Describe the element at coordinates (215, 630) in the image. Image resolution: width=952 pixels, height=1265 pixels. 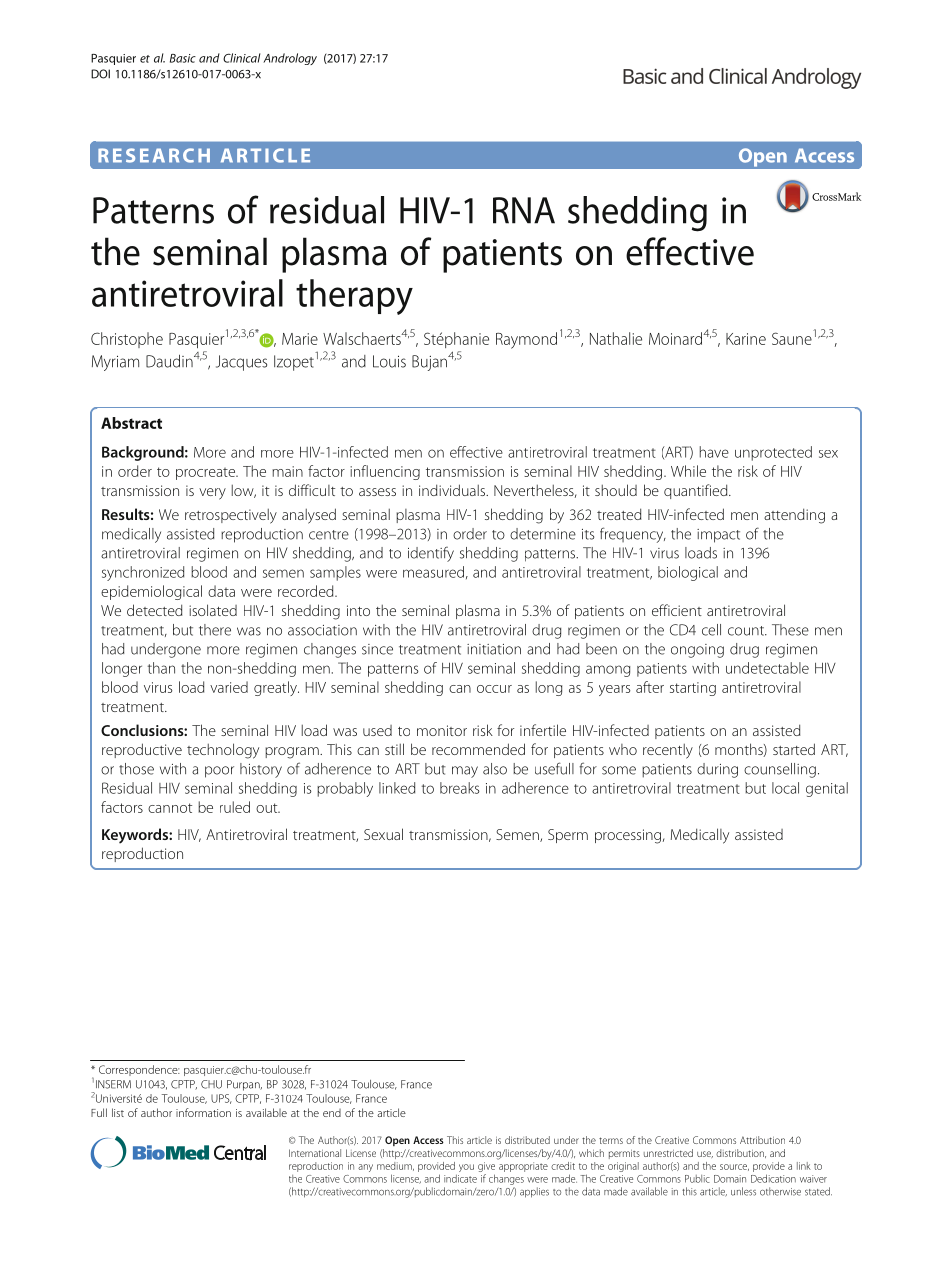
I see `there` at that location.
